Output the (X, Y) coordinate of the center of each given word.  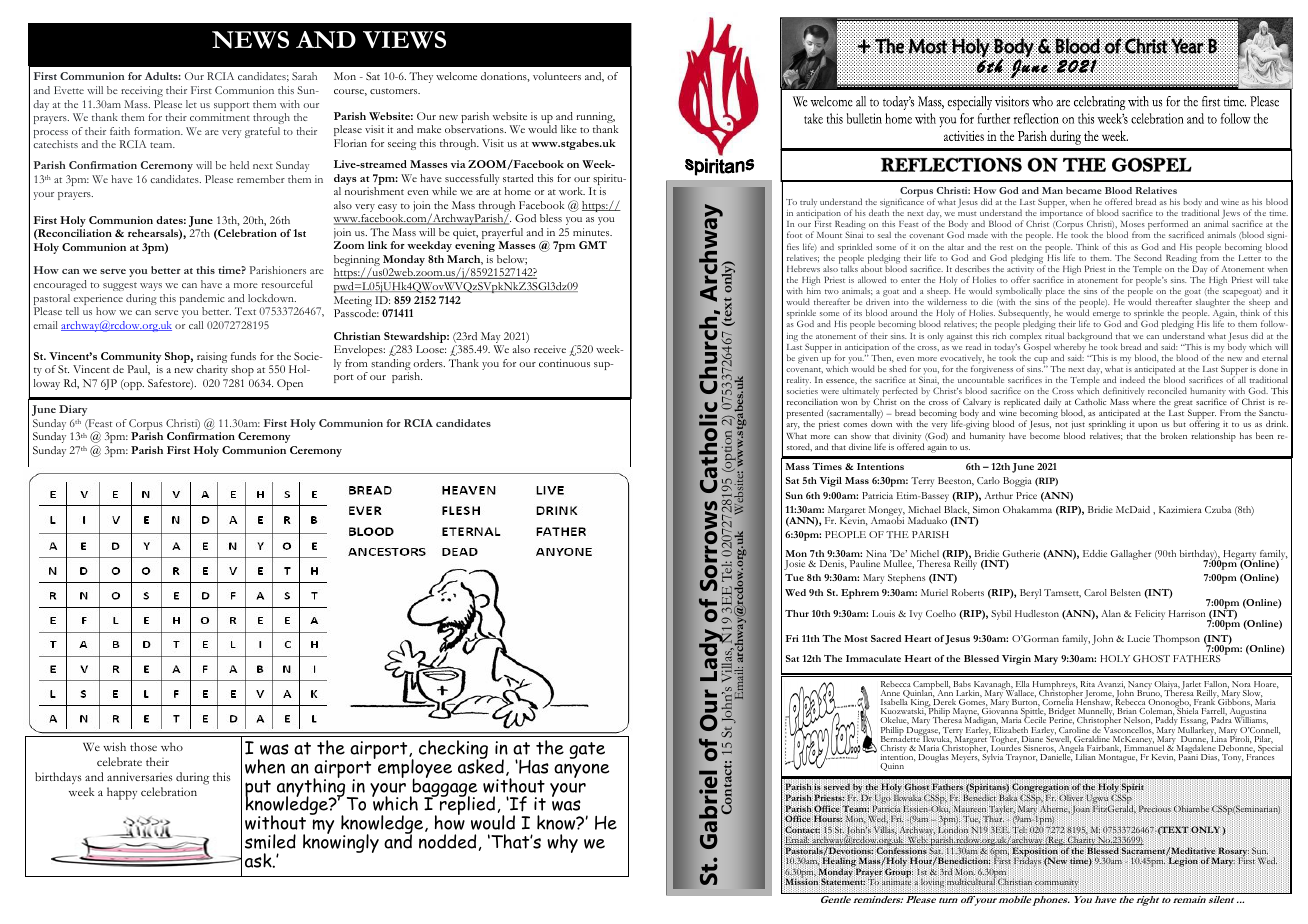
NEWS (250, 40)
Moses (1133, 224)
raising (212, 359)
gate (587, 750)
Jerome (1099, 695)
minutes (592, 232)
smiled (270, 841)
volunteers (557, 76)
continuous (564, 363)
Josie (794, 565)
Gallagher (1130, 555)
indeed (1132, 379)
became (1084, 190)
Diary (73, 410)
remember (261, 179)
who (172, 746)
